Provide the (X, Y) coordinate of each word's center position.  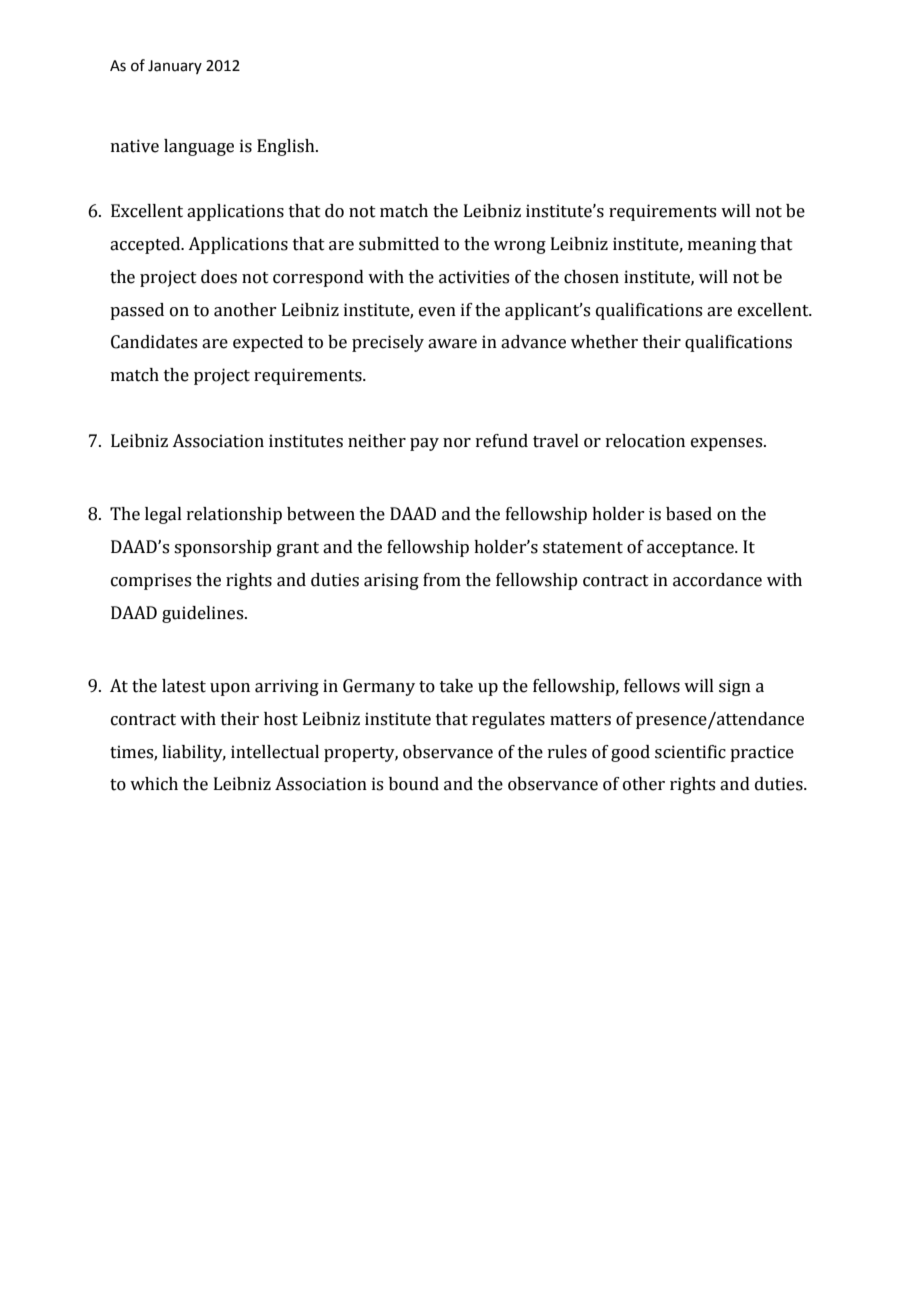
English (287, 147)
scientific (690, 752)
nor (457, 443)
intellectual (275, 752)
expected (268, 343)
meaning (722, 245)
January (175, 67)
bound (414, 784)
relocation (645, 441)
